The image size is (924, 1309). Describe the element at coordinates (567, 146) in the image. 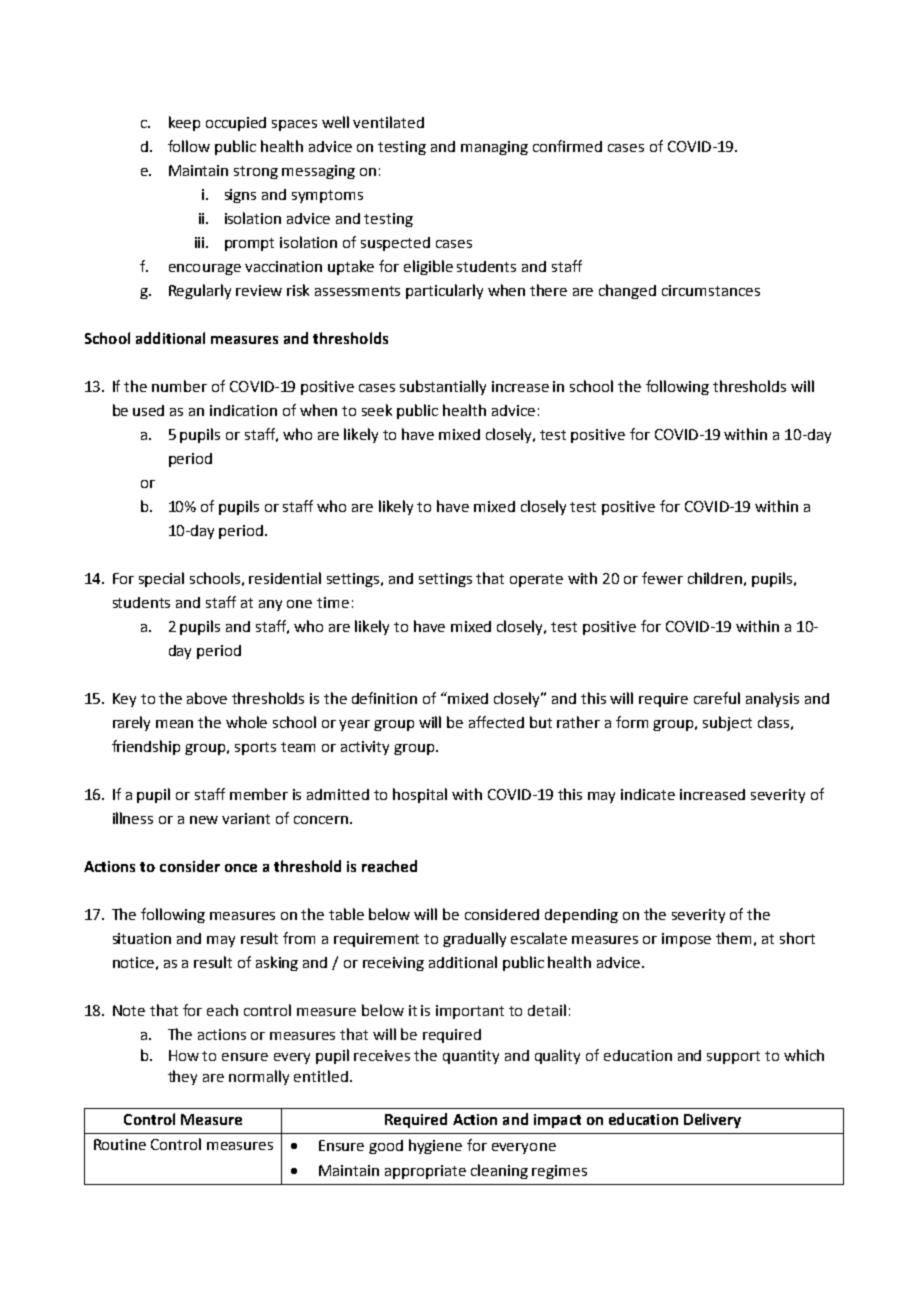

I see `confirmed` at that location.
